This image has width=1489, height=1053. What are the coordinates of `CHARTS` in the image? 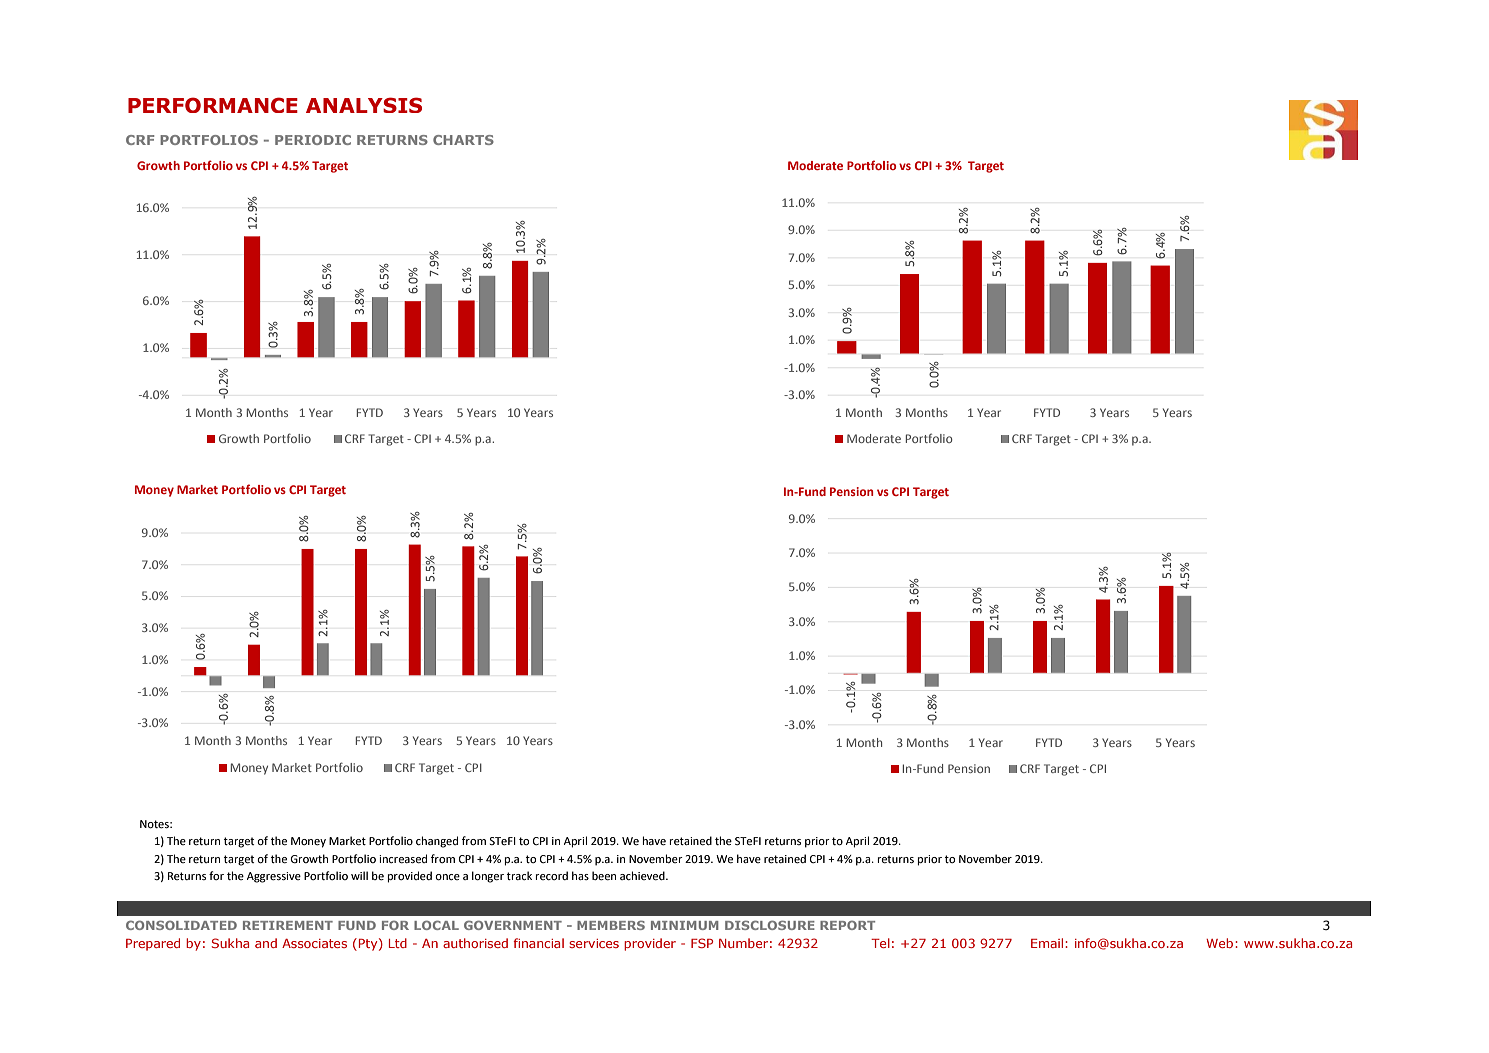 It's located at (463, 140).
